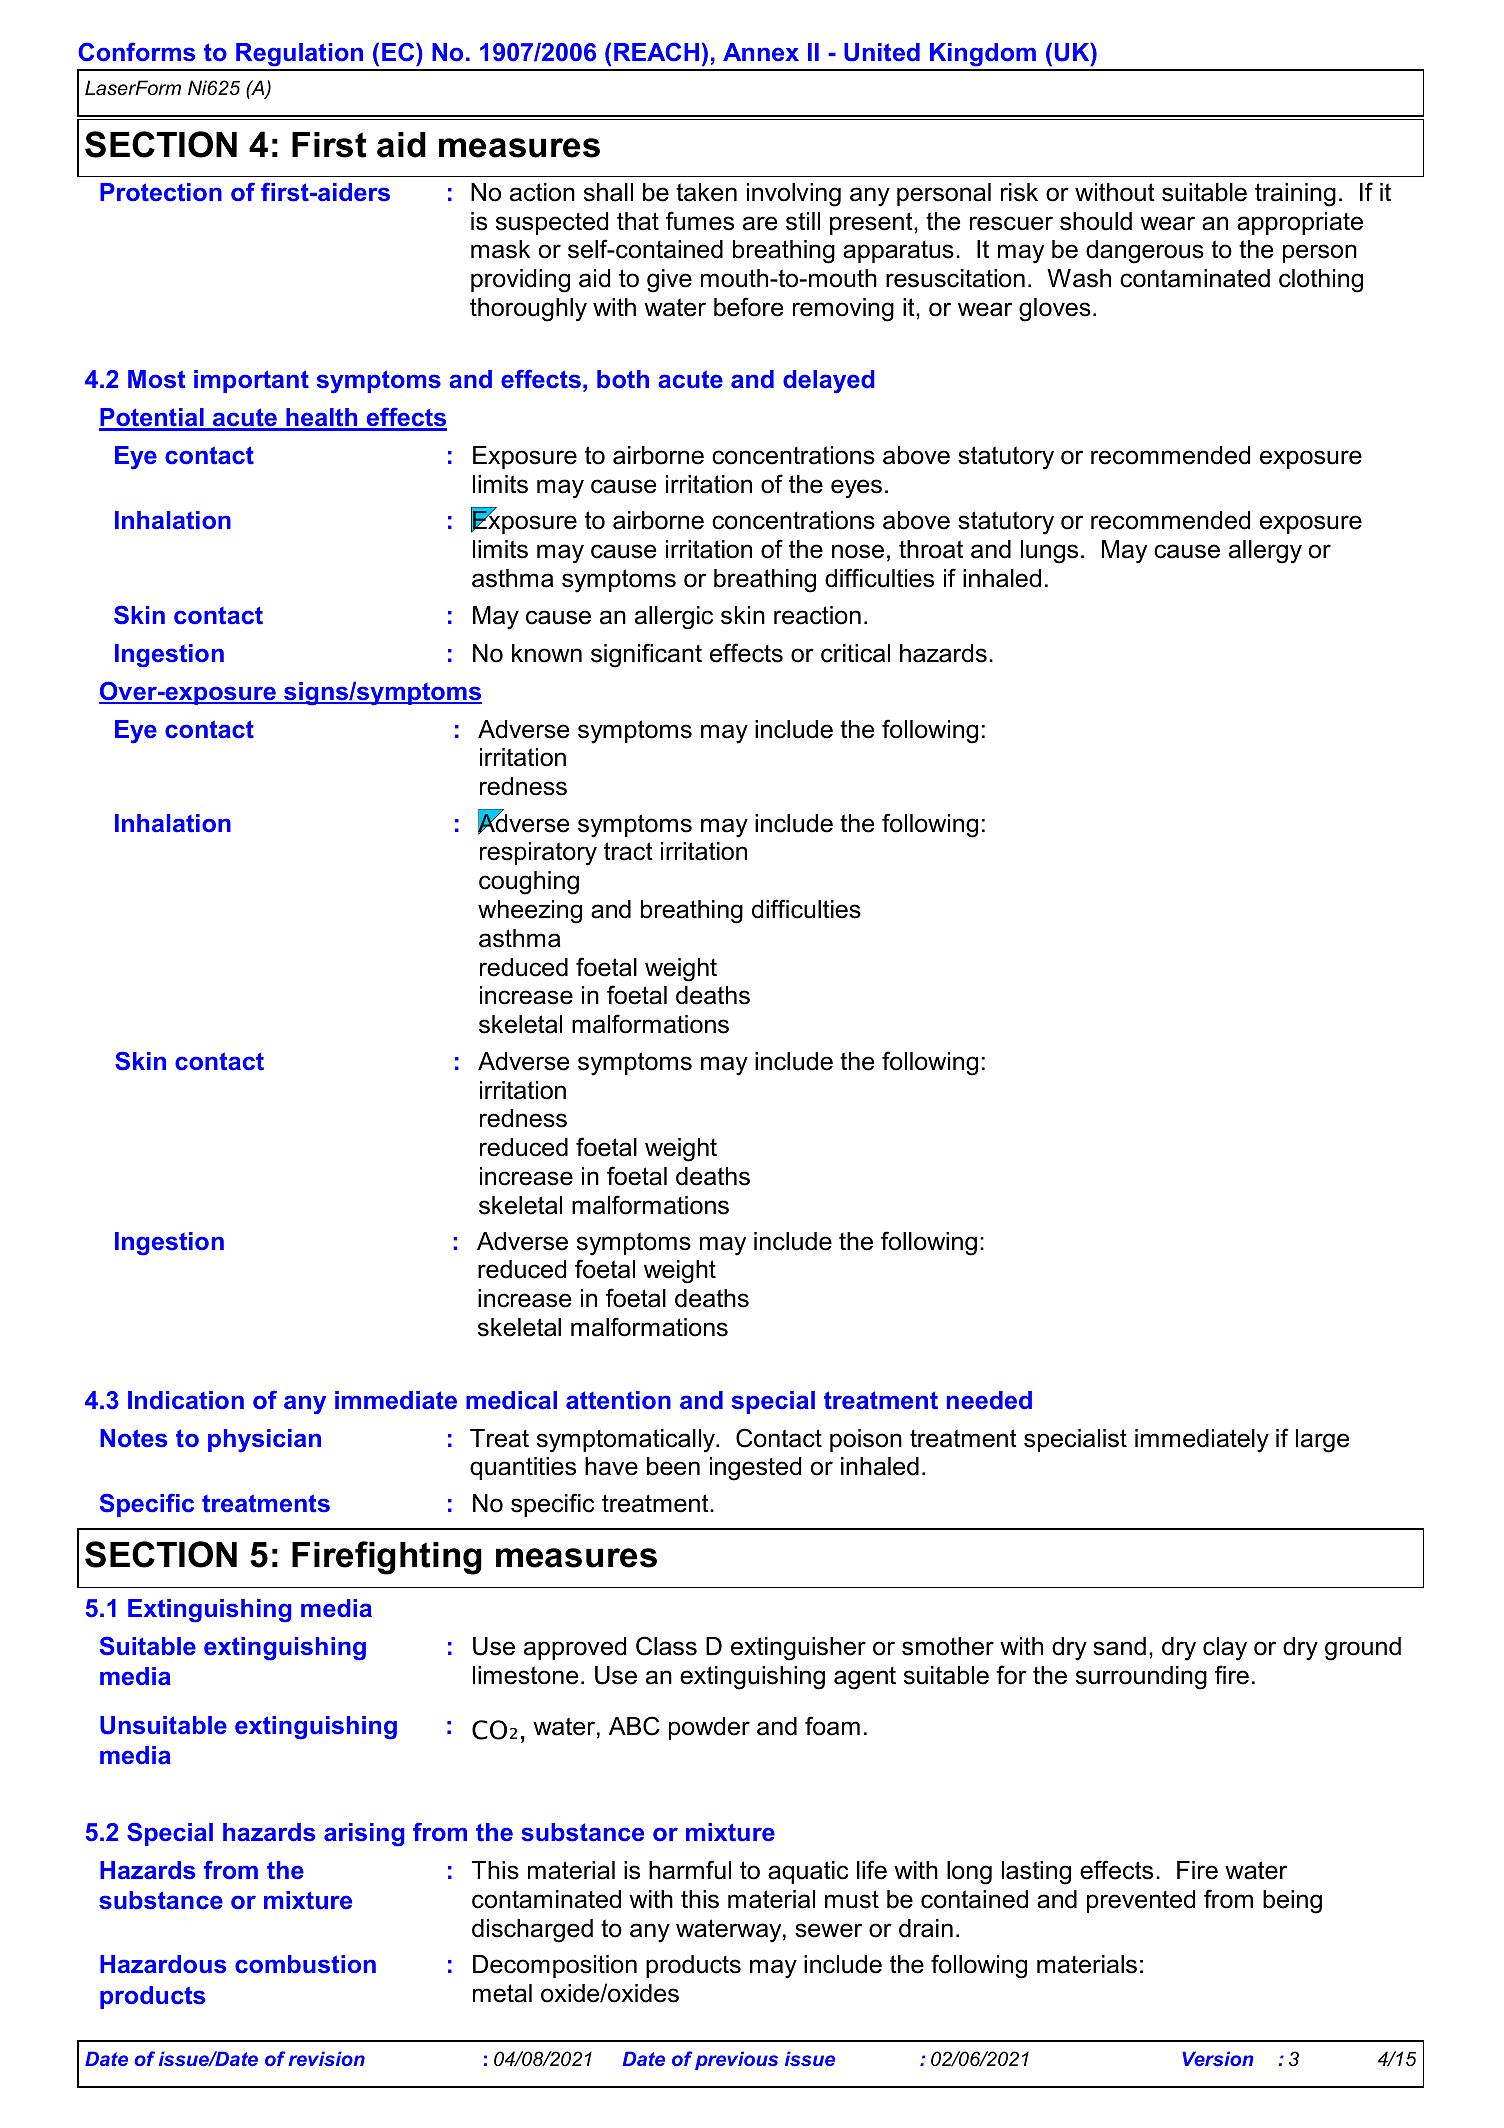 This screenshot has height=2128, width=1504. Describe the element at coordinates (755, 1469) in the screenshot. I see `ingested` at that location.
